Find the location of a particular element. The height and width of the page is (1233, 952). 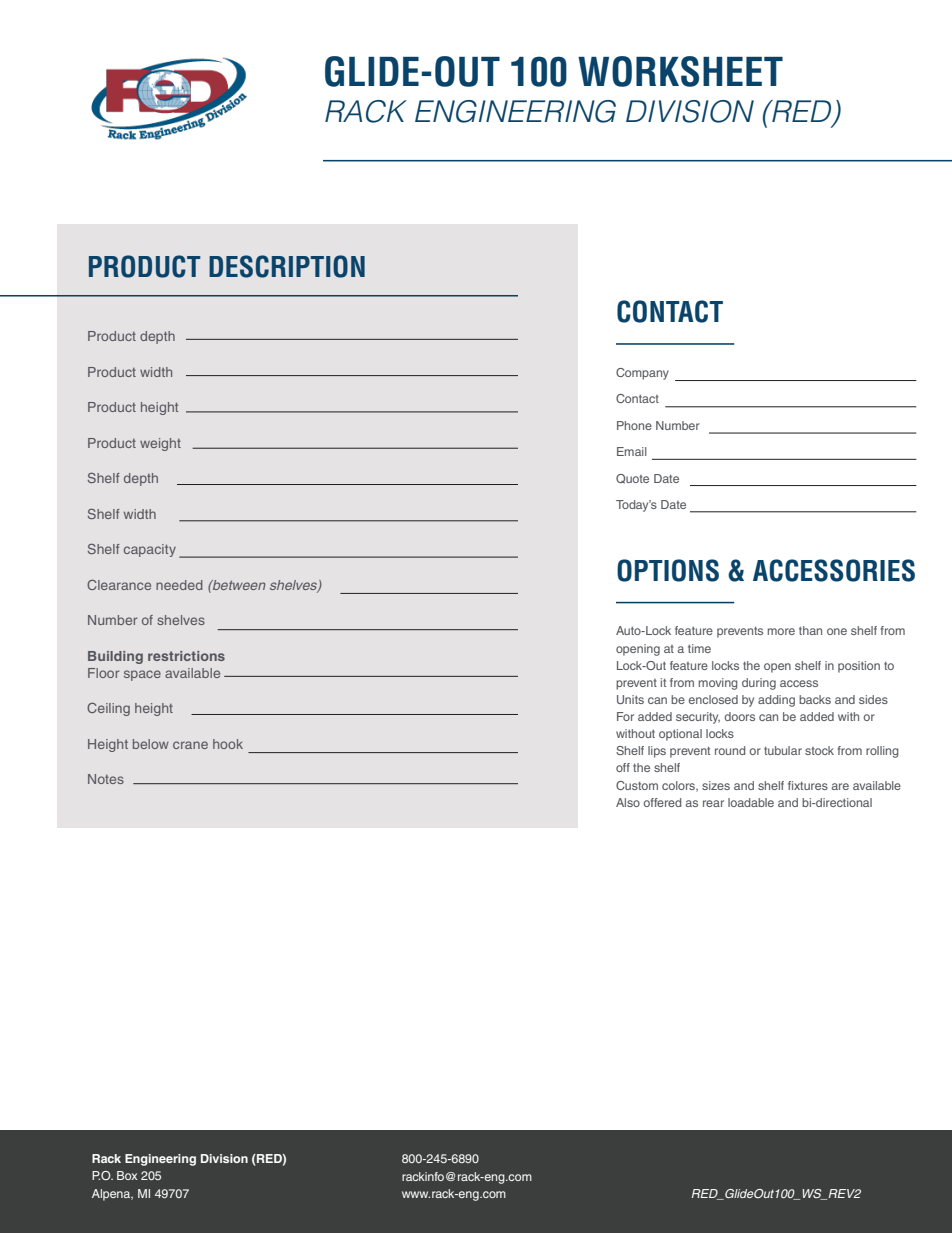

Box is located at coordinates (127, 1175).
